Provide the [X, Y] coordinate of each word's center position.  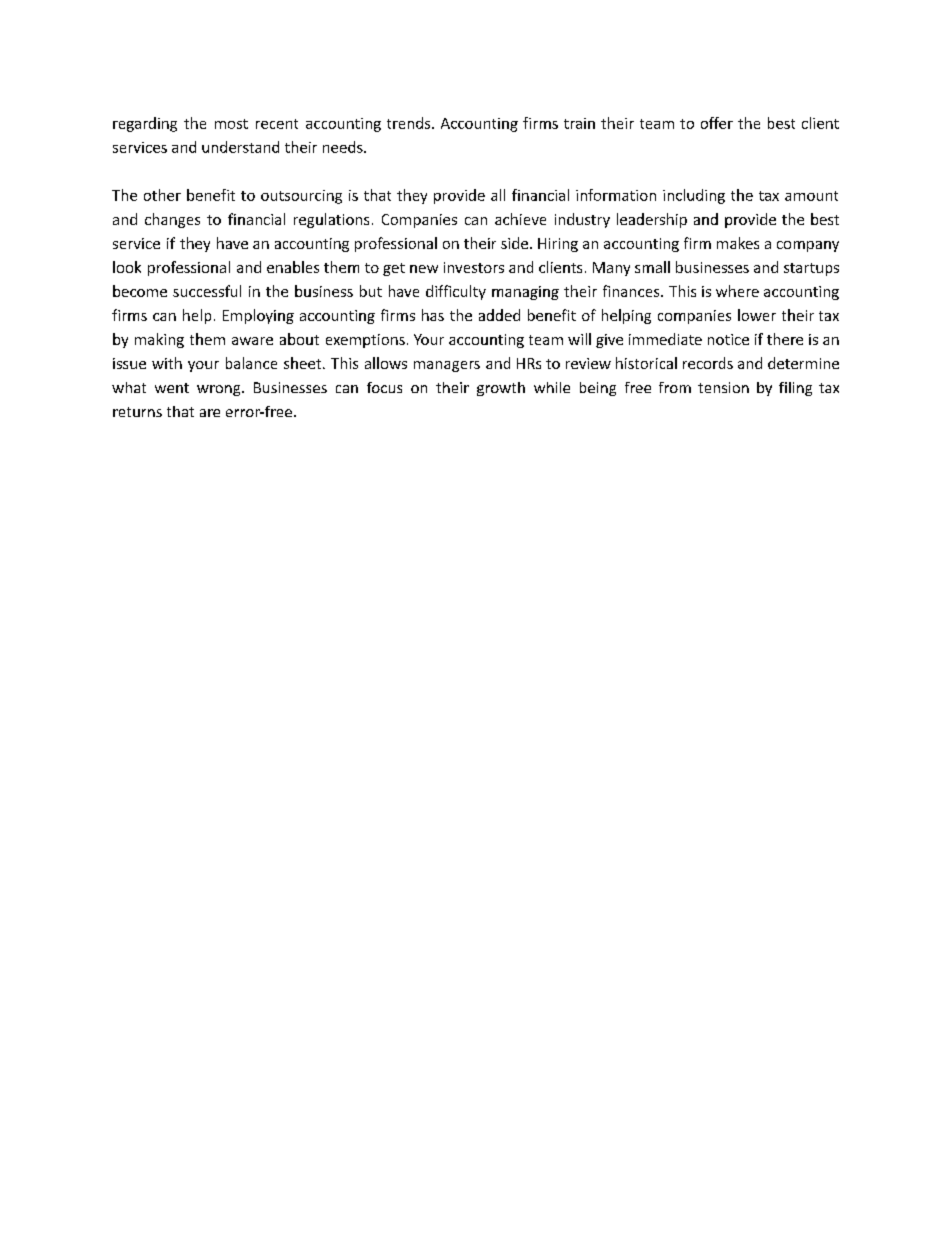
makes [738, 243]
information [616, 195]
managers [447, 366]
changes [172, 220]
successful [207, 291]
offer [717, 123]
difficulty [456, 292]
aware [252, 341]
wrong [220, 390]
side [514, 243]
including [694, 196]
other [162, 195]
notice [728, 339]
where [737, 291]
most [231, 124]
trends [410, 123]
